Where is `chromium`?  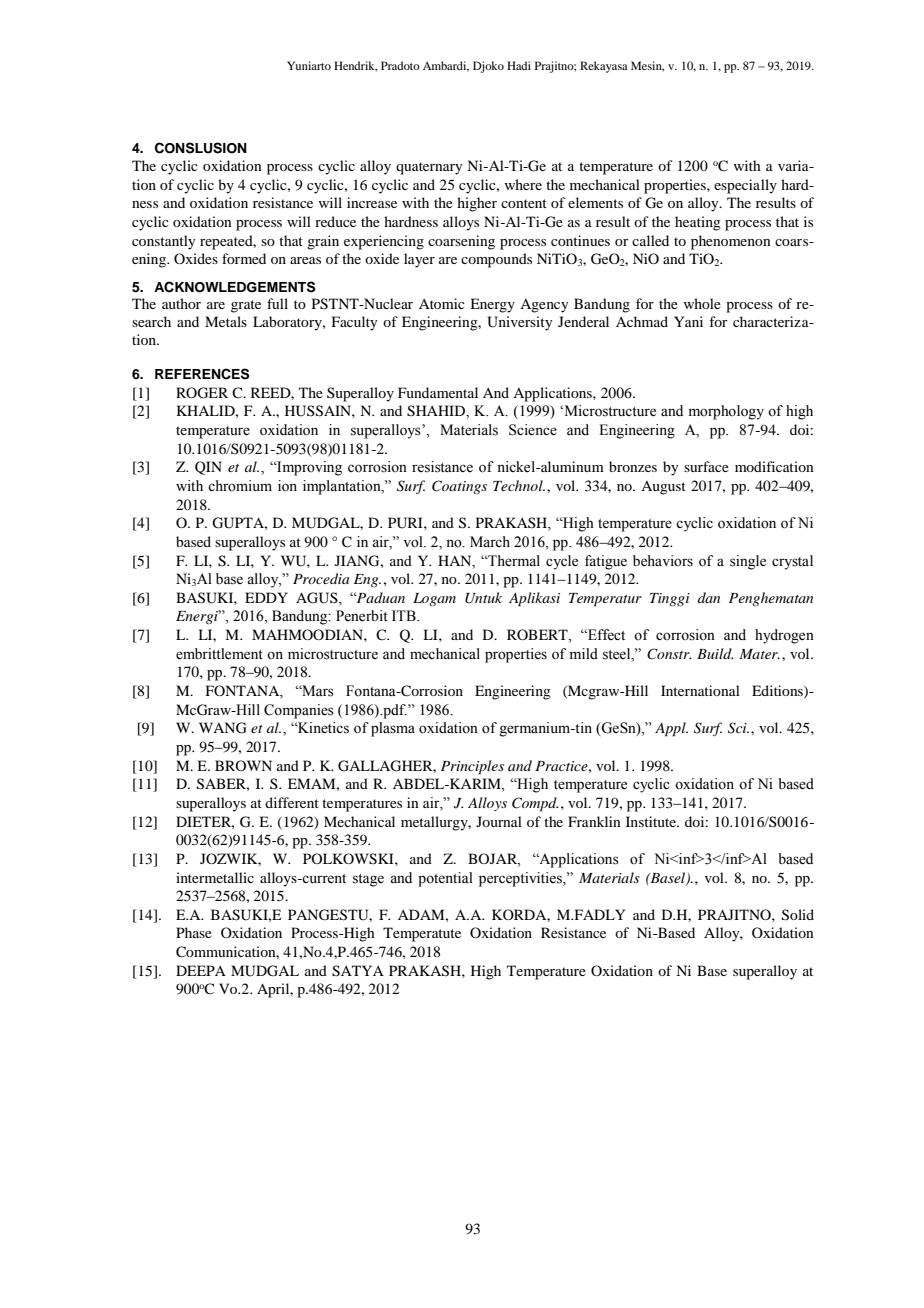
chromium is located at coordinates (240, 486).
